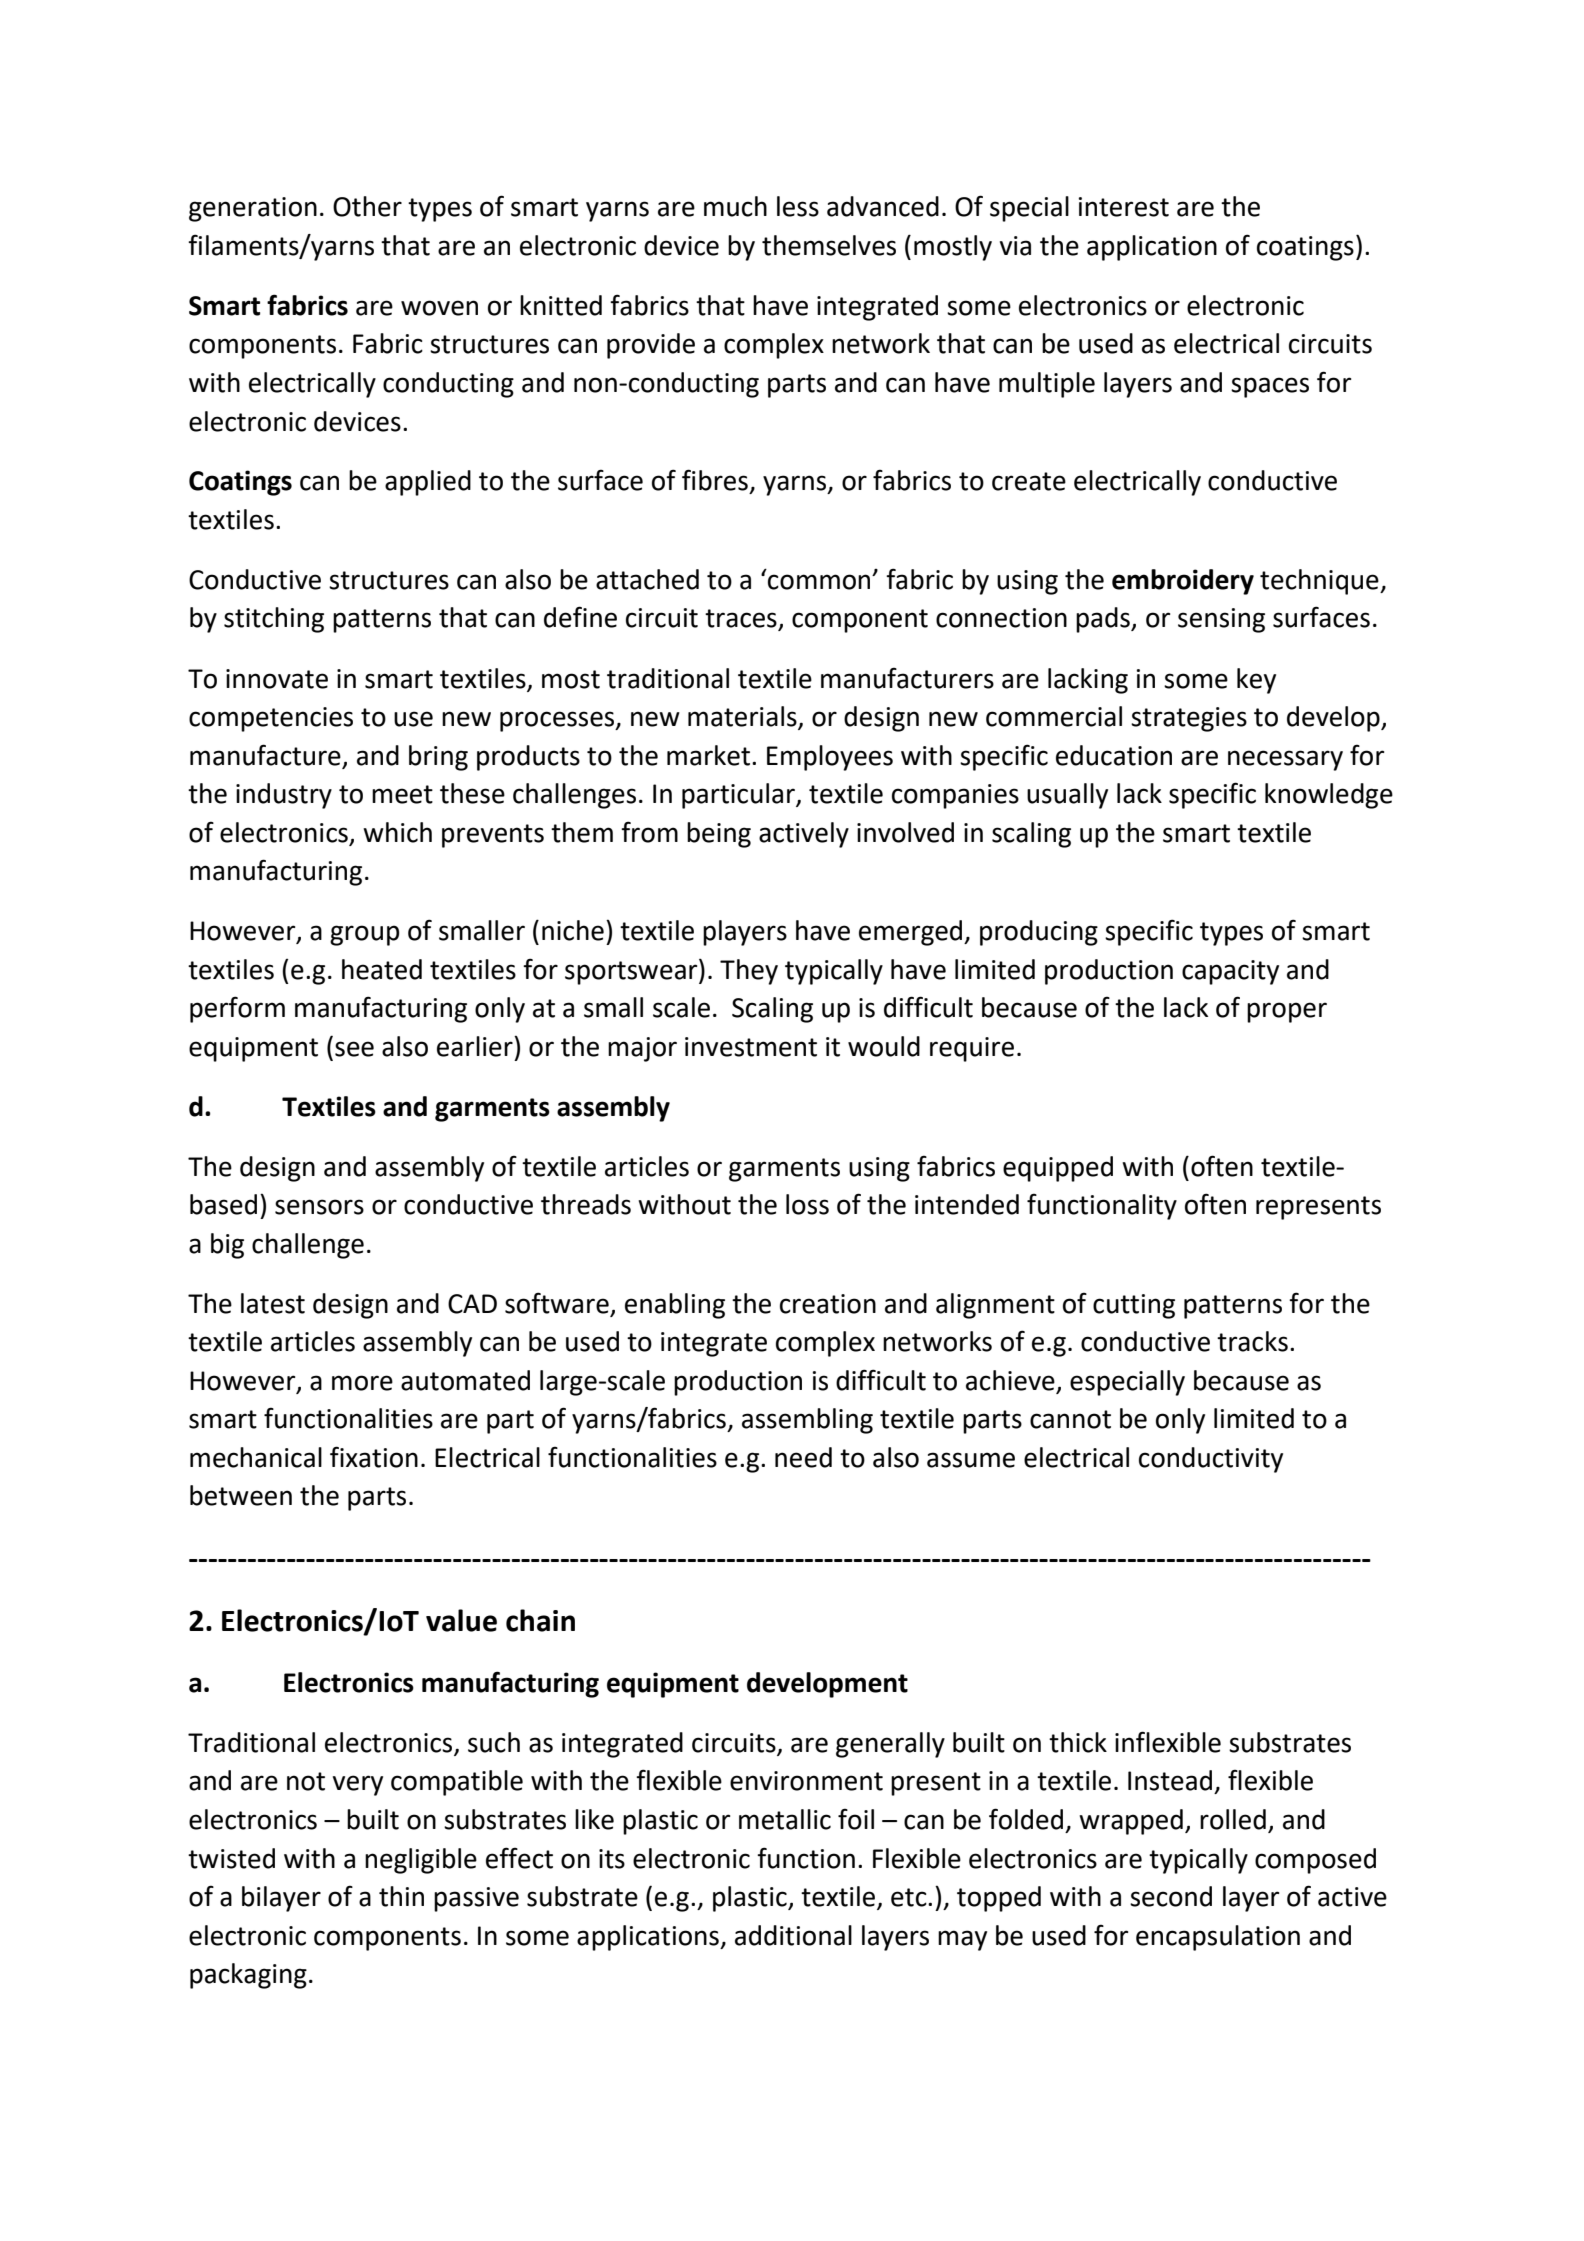 This screenshot has width=1584, height=2241. What do you see at coordinates (1287, 1012) in the screenshot?
I see `proper` at bounding box center [1287, 1012].
